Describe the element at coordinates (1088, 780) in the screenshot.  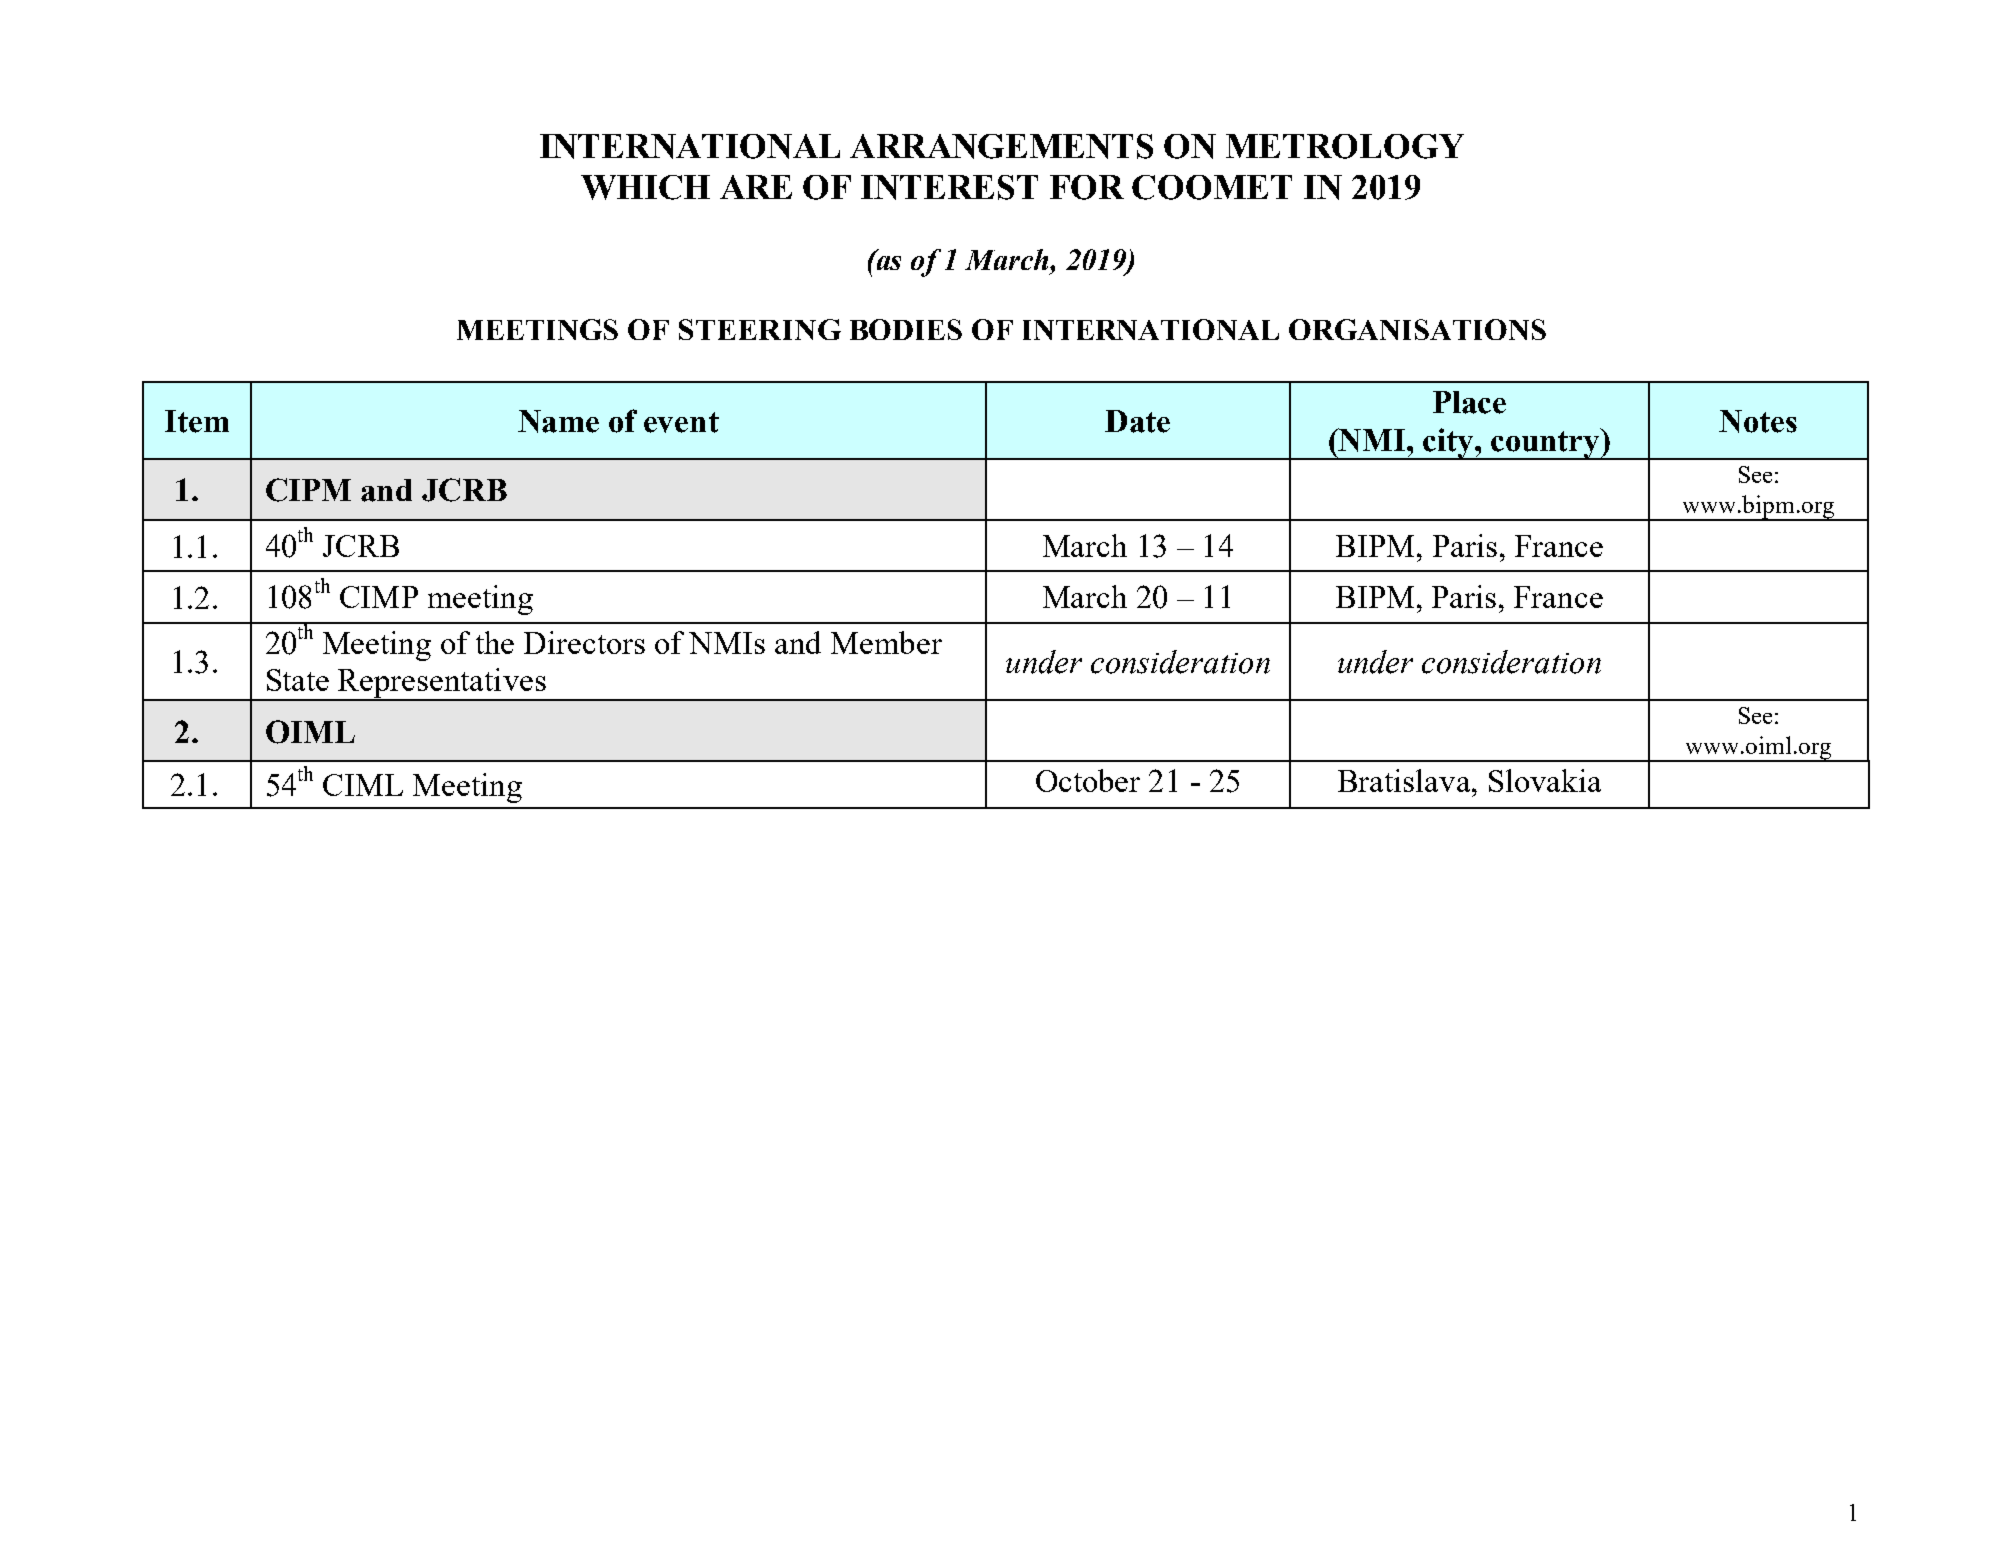
I see `October` at that location.
